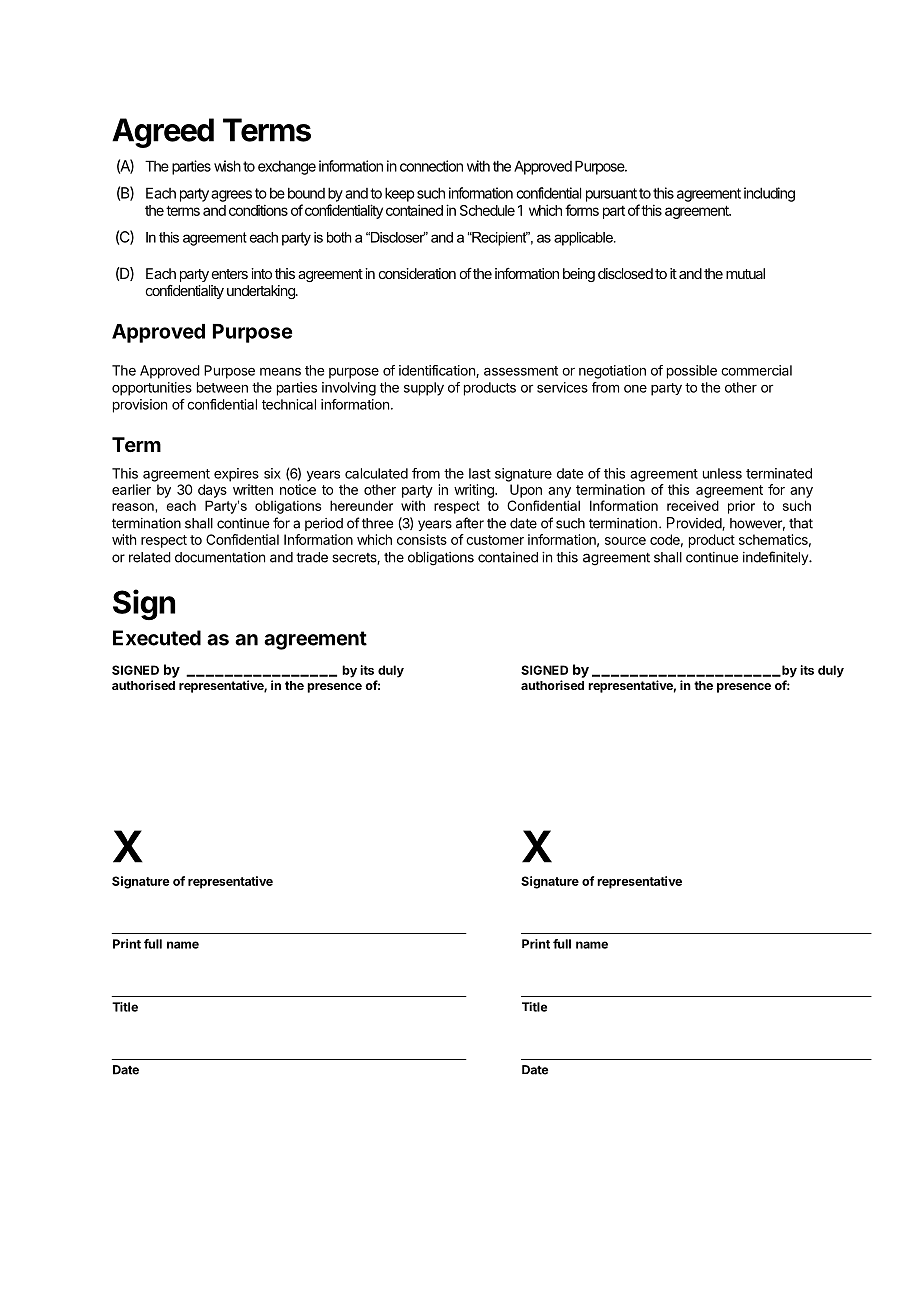 The width and height of the document is (924, 1308). Describe the element at coordinates (625, 541) in the document. I see `source` at that location.
